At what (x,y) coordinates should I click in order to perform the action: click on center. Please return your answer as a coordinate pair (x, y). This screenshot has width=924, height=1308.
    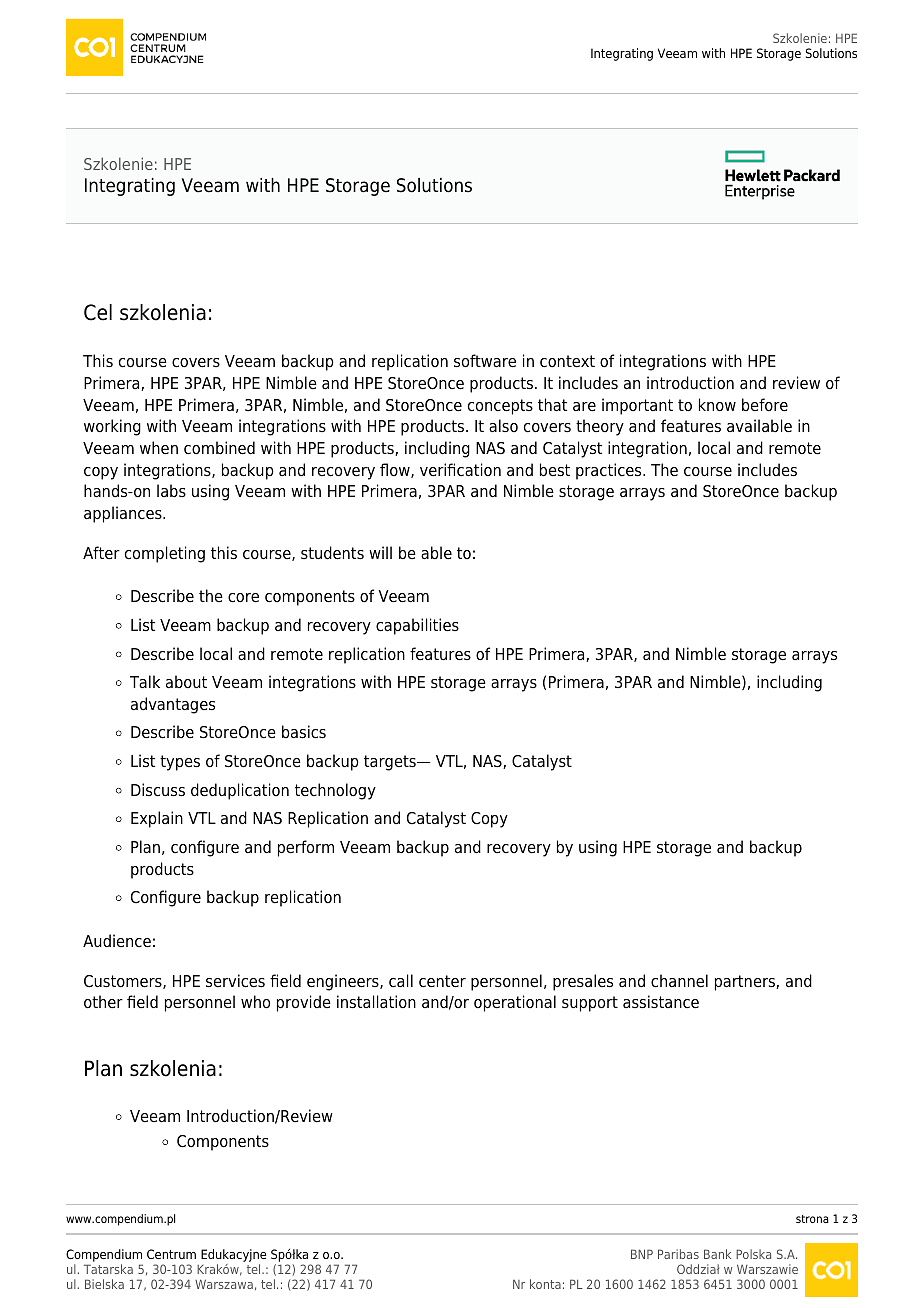
    Looking at the image, I should click on (442, 981).
